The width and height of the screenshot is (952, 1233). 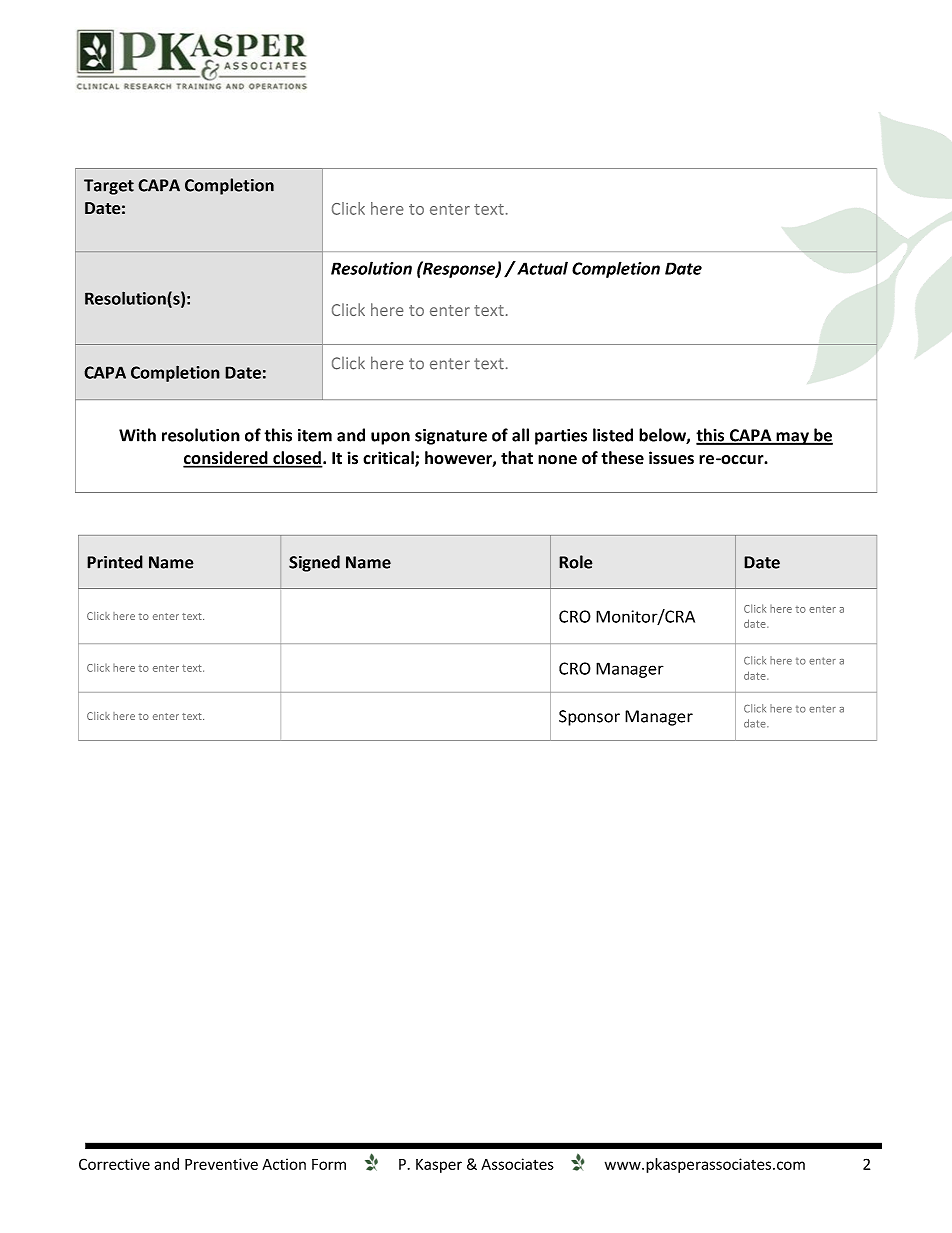 I want to click on critical, so click(x=389, y=459).
